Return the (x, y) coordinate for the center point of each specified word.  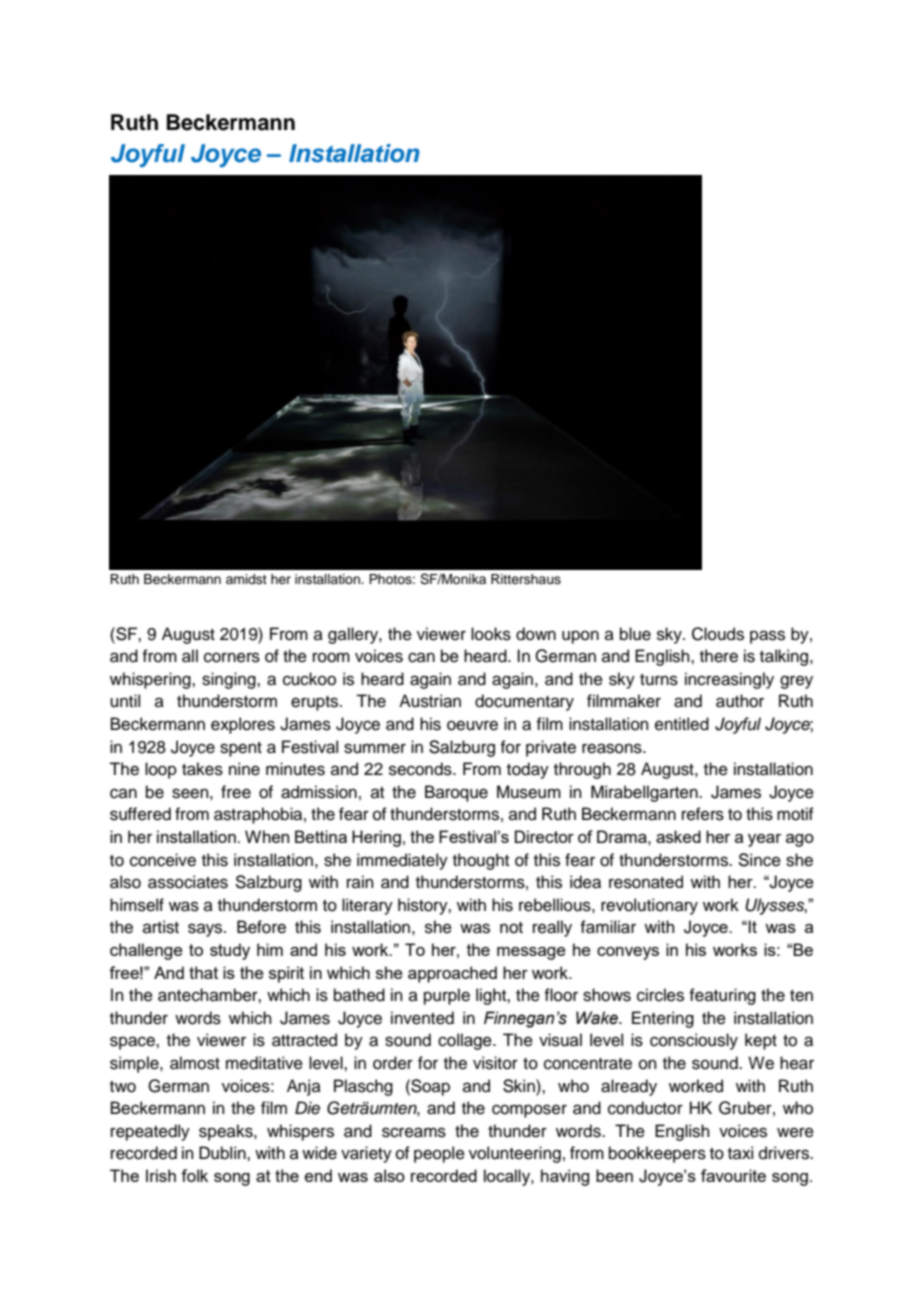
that (203, 972)
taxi (740, 1152)
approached (452, 974)
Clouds (718, 634)
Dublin (223, 1153)
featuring (722, 996)
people (439, 1154)
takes (202, 769)
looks (491, 634)
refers (703, 814)
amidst (246, 579)
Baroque (456, 793)
